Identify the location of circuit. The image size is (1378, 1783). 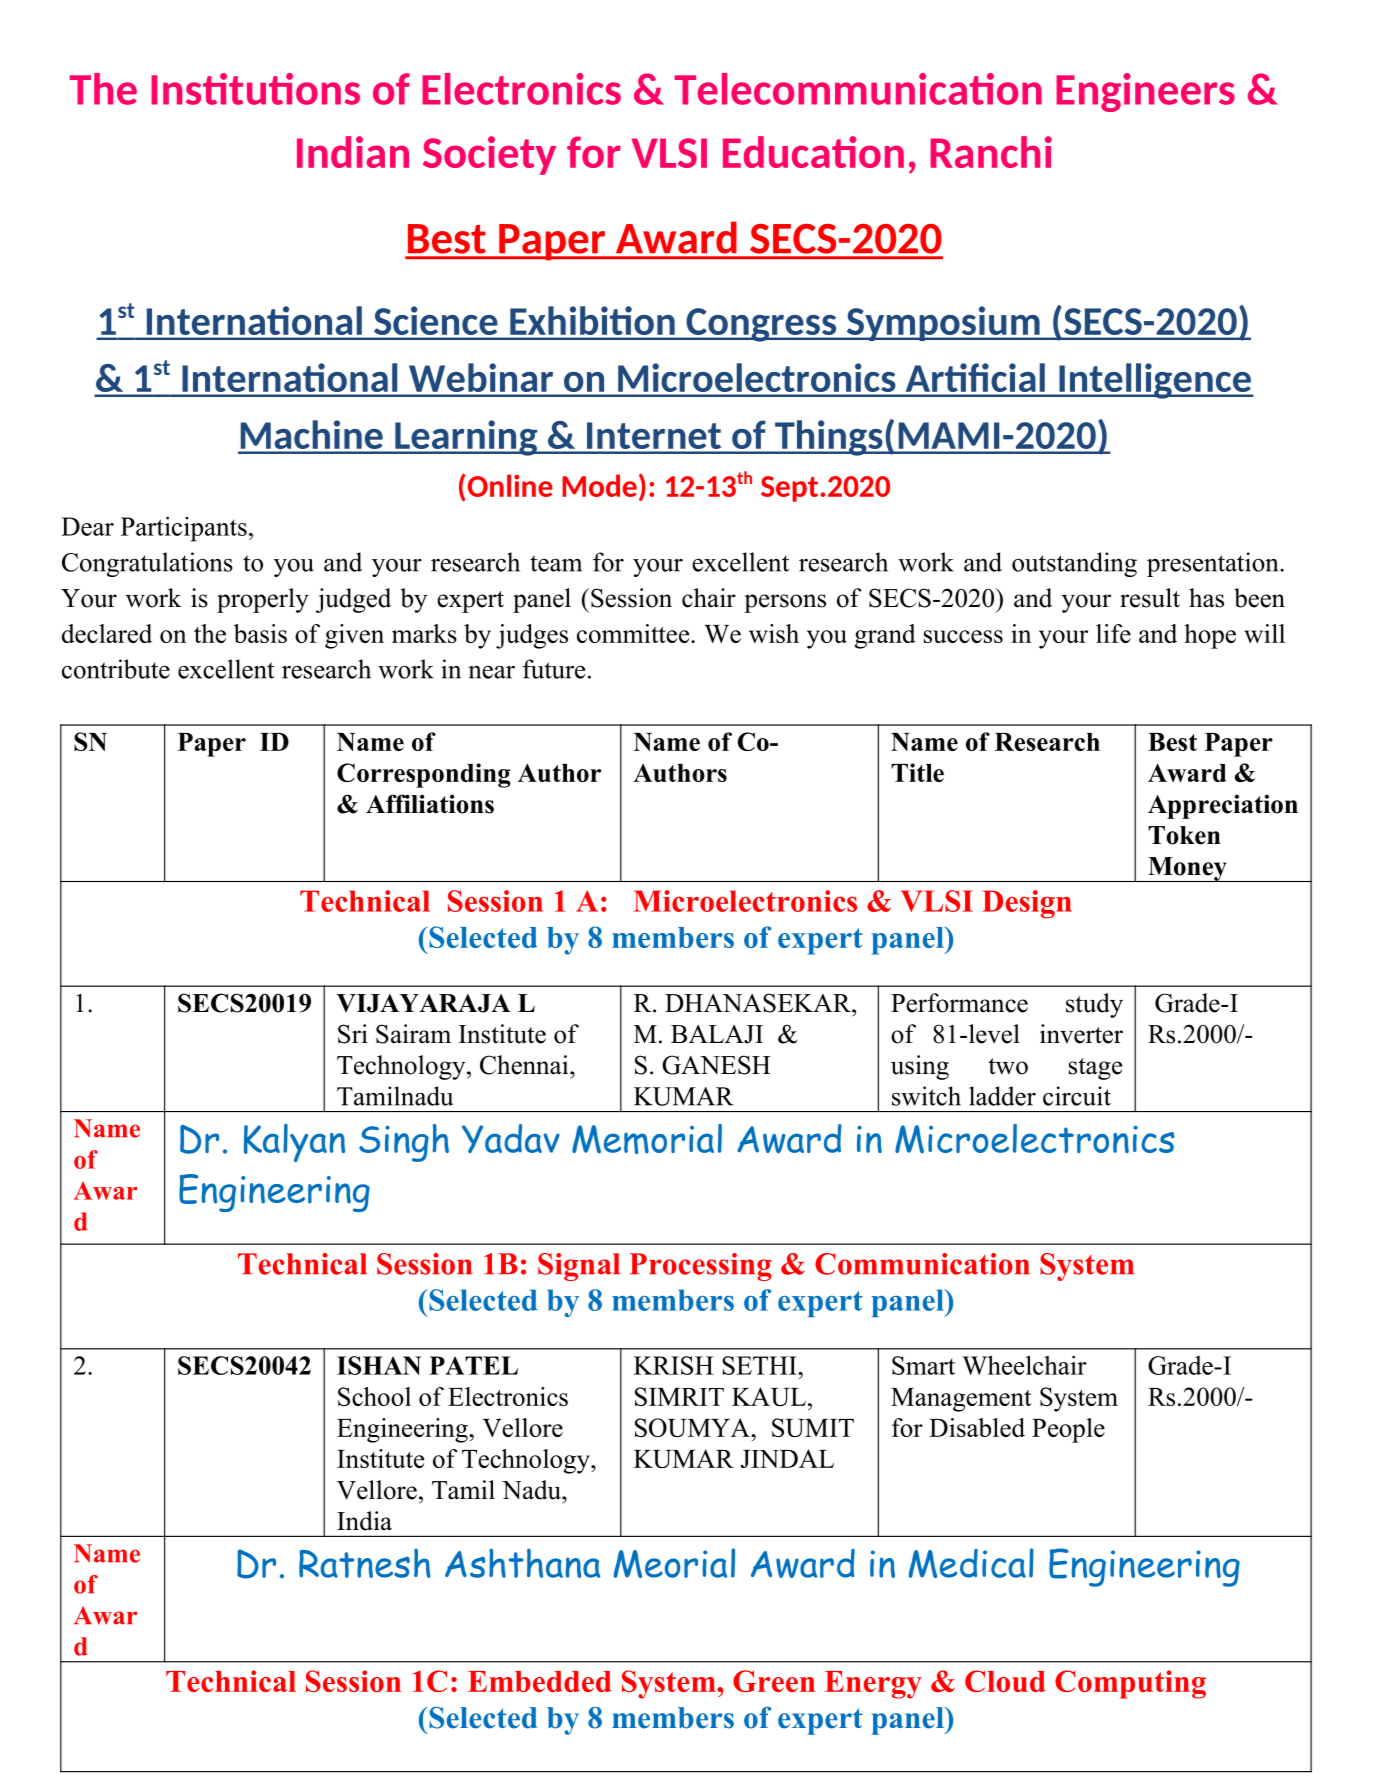
(1077, 1096).
